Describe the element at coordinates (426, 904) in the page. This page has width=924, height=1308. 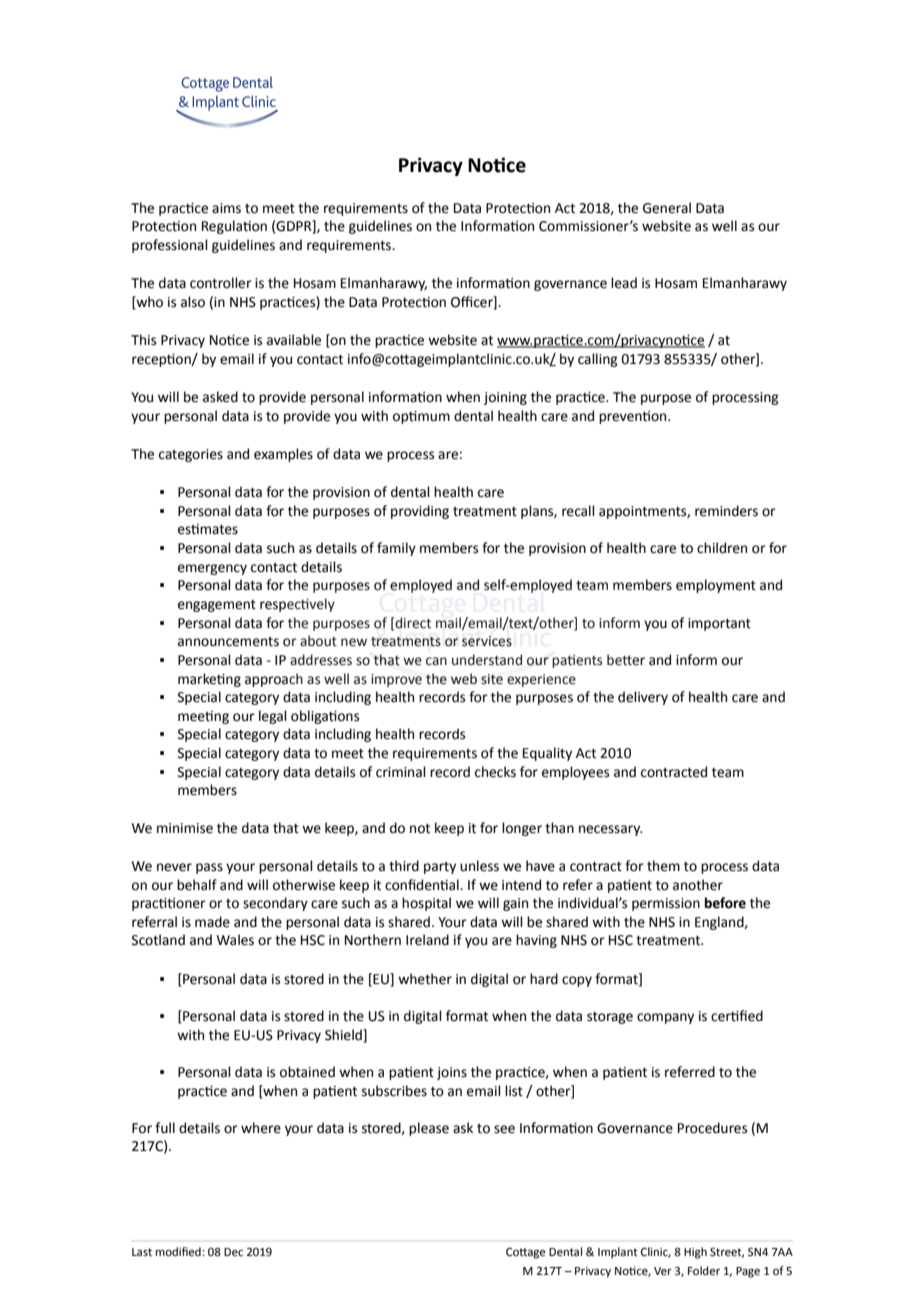
I see `hospital` at that location.
